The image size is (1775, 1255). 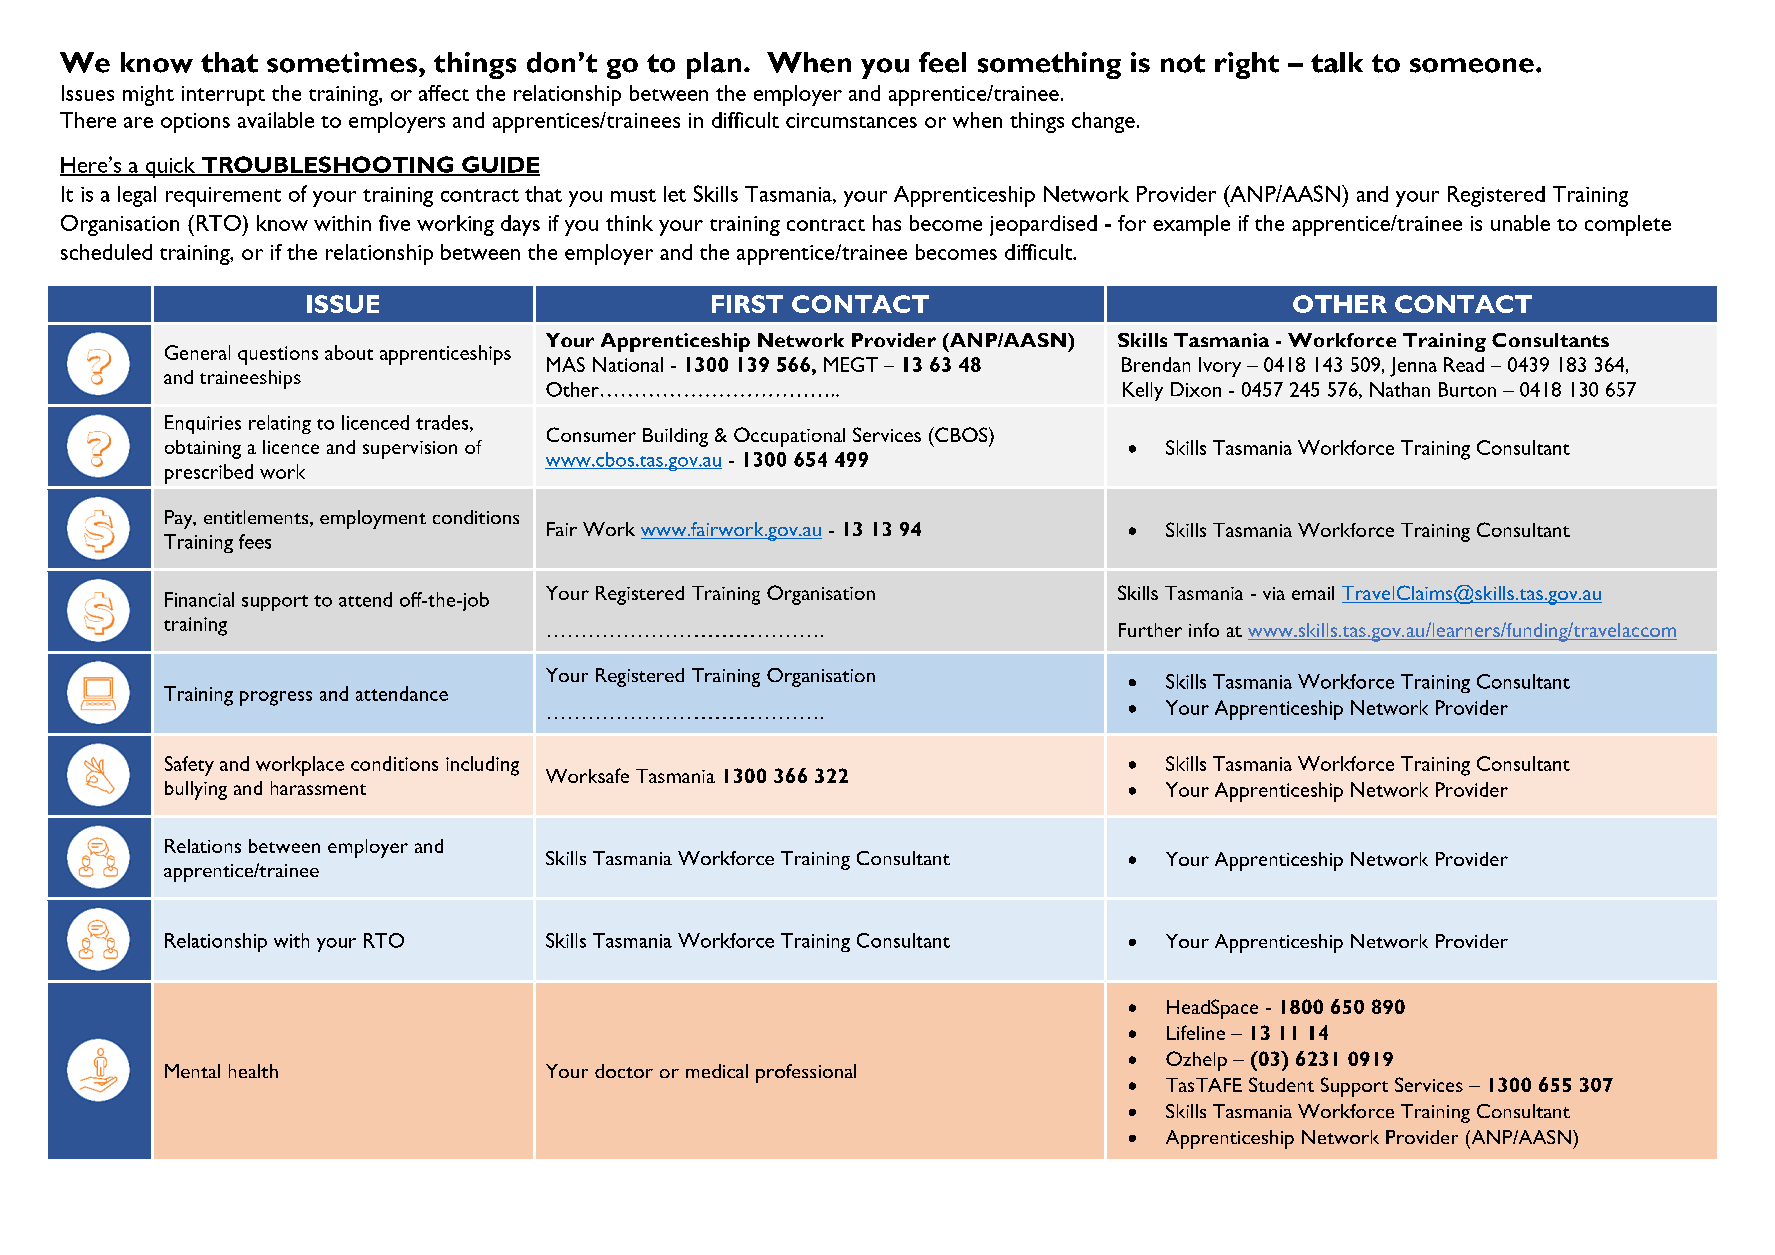 What do you see at coordinates (1464, 364) in the screenshot?
I see `Read` at bounding box center [1464, 364].
